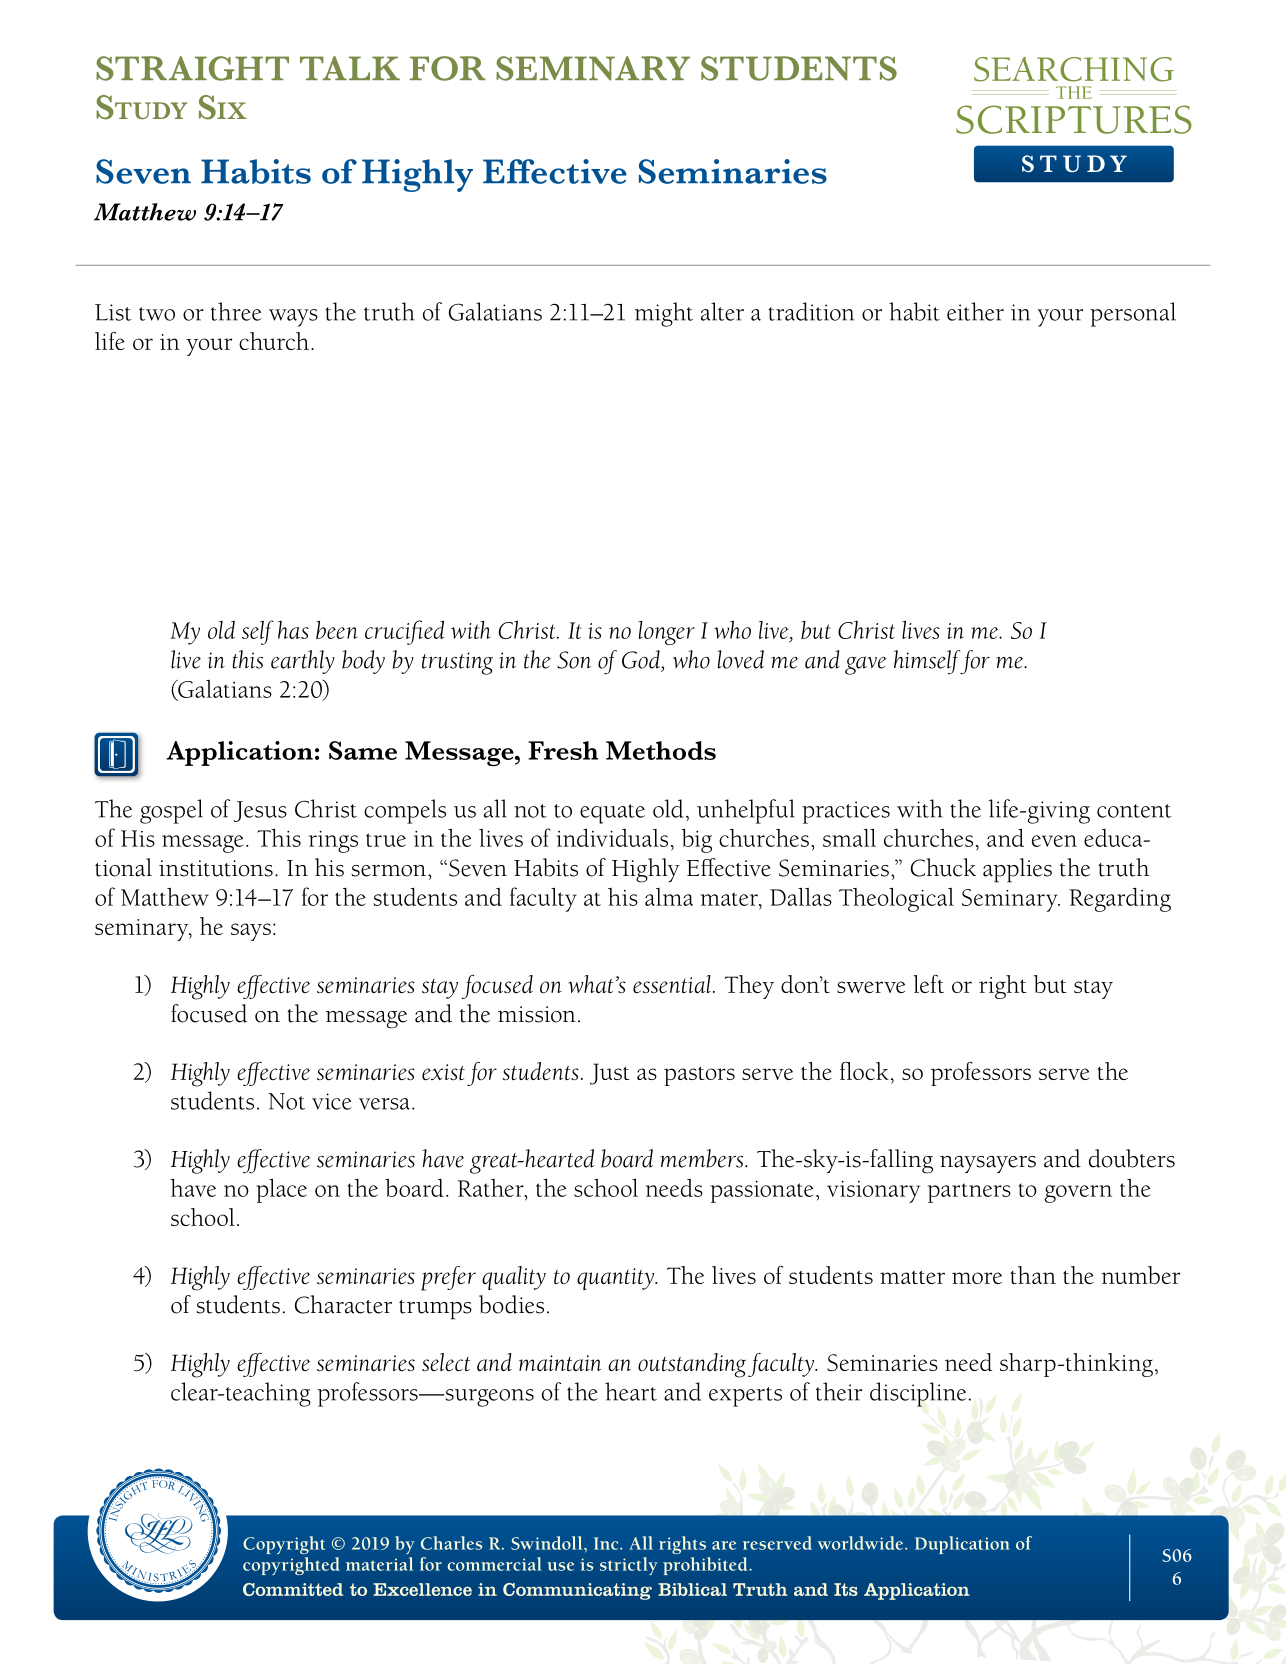 The image size is (1286, 1664). I want to click on Inc, so click(607, 1543).
